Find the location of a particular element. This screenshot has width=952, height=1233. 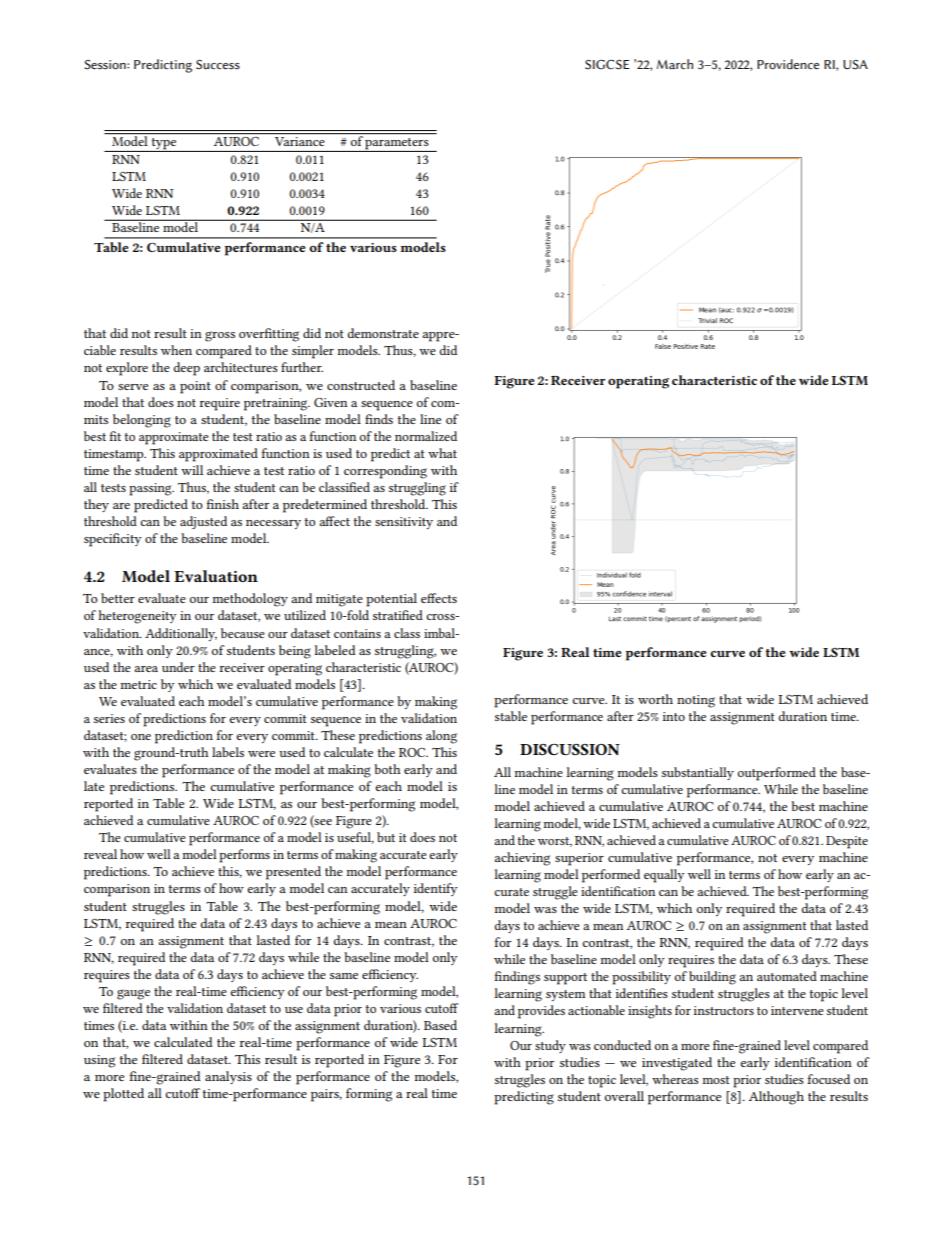

Success is located at coordinates (218, 65).
